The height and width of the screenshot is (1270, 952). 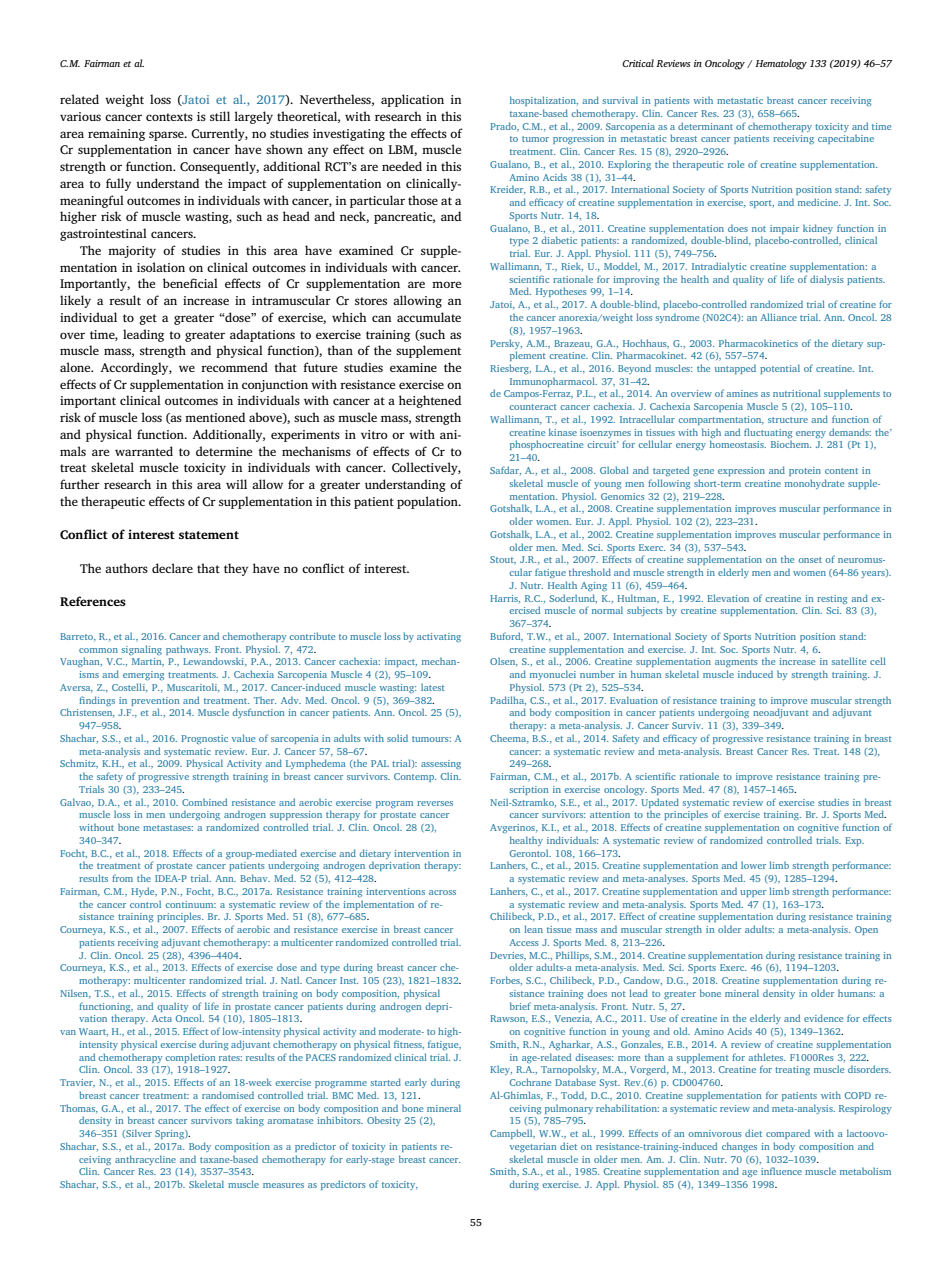 I want to click on Combined, so click(x=204, y=802).
